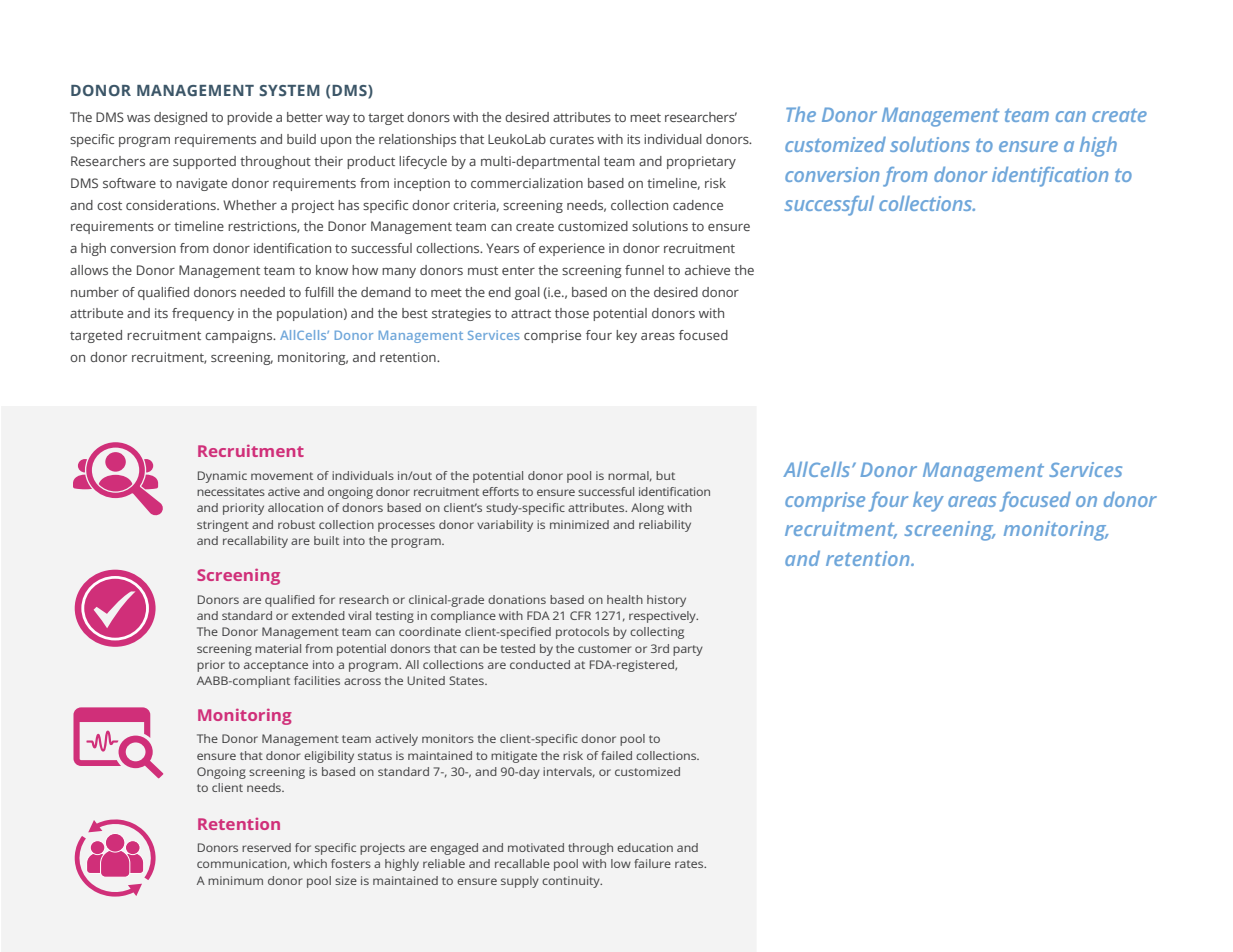  What do you see at coordinates (625, 599) in the screenshot?
I see `health` at bounding box center [625, 599].
